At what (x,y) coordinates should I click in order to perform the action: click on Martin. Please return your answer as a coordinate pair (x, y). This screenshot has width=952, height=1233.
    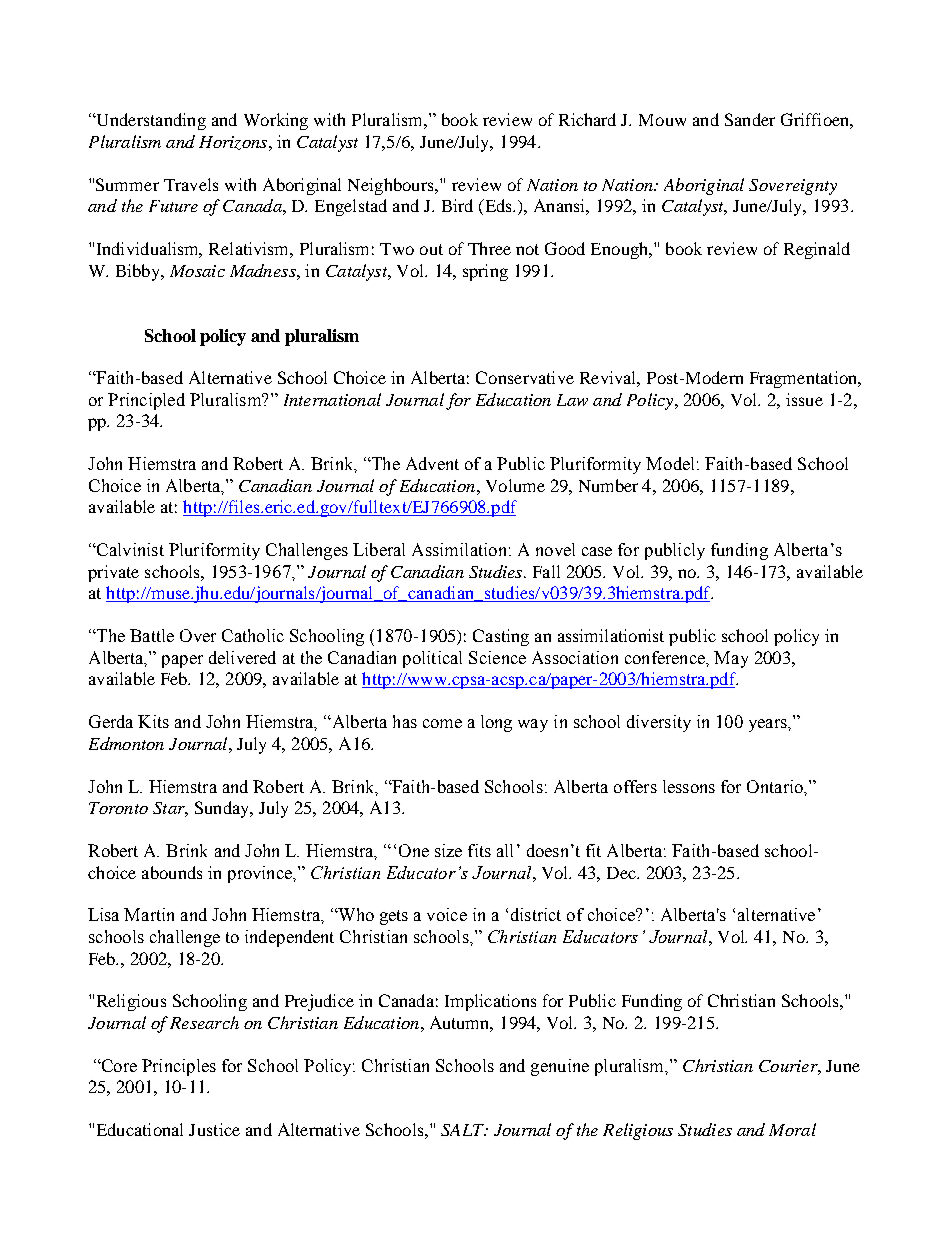
    Looking at the image, I should click on (149, 914).
